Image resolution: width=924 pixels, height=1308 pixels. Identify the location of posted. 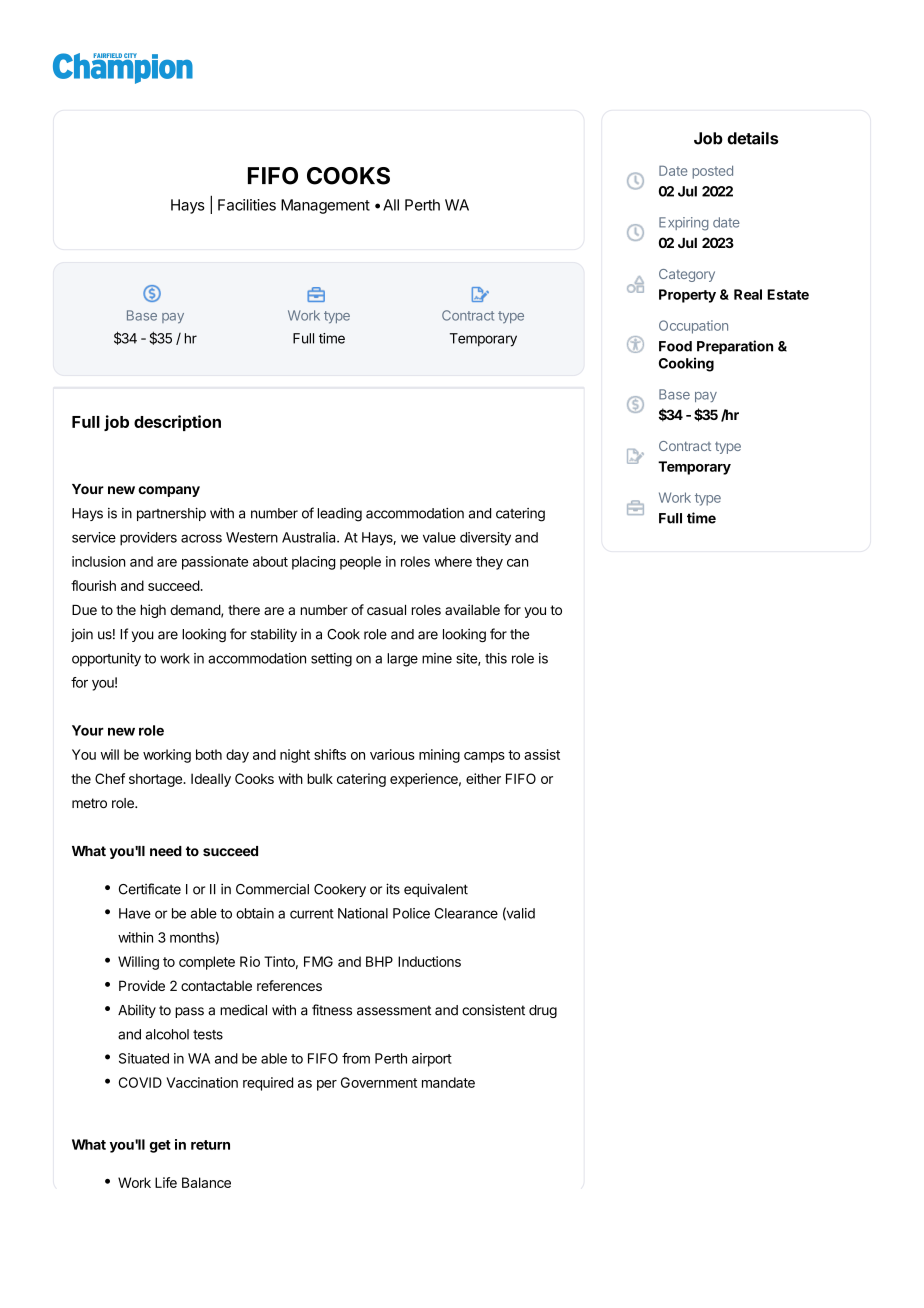
(713, 172).
